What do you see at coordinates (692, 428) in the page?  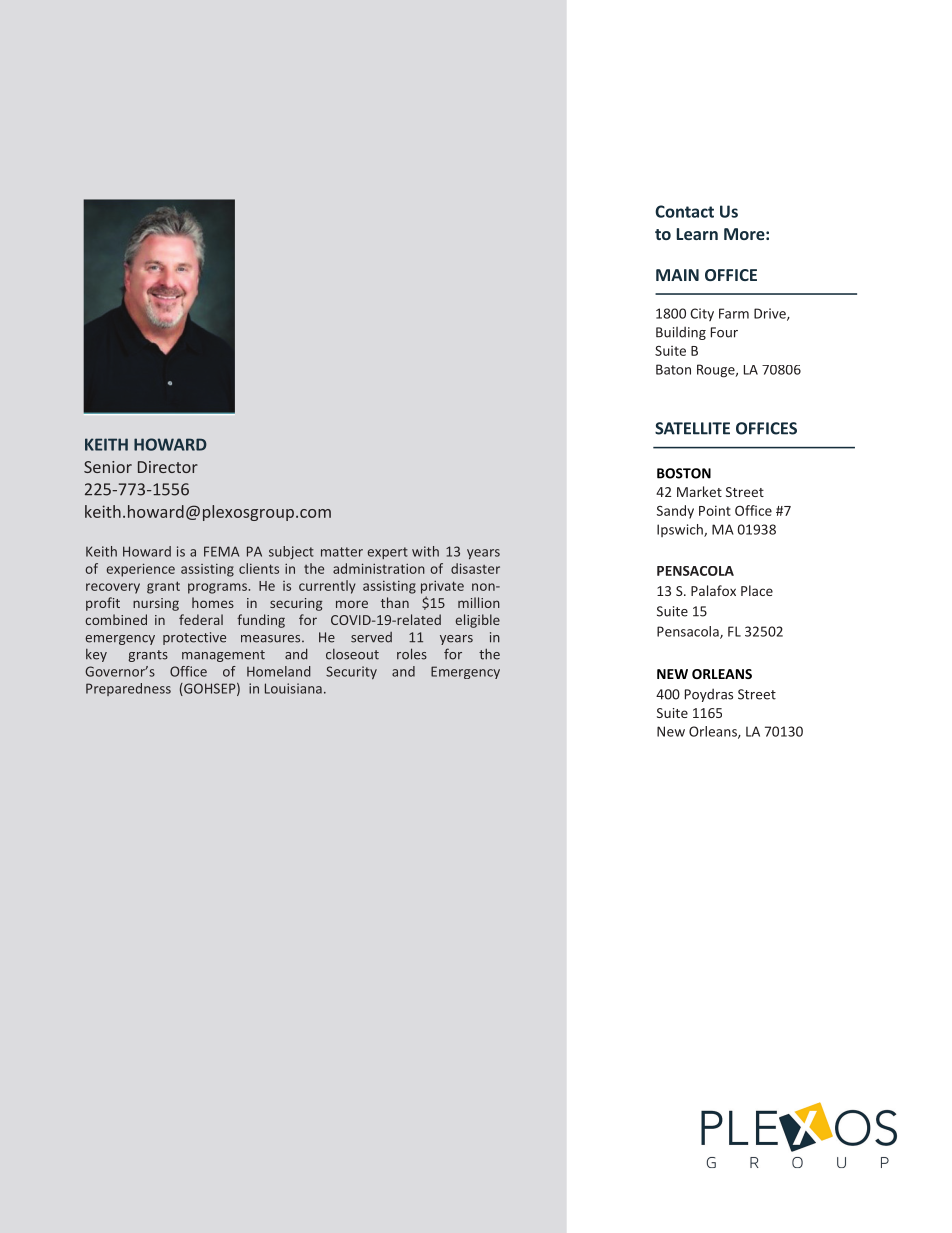 I see `SATELLITE` at bounding box center [692, 428].
